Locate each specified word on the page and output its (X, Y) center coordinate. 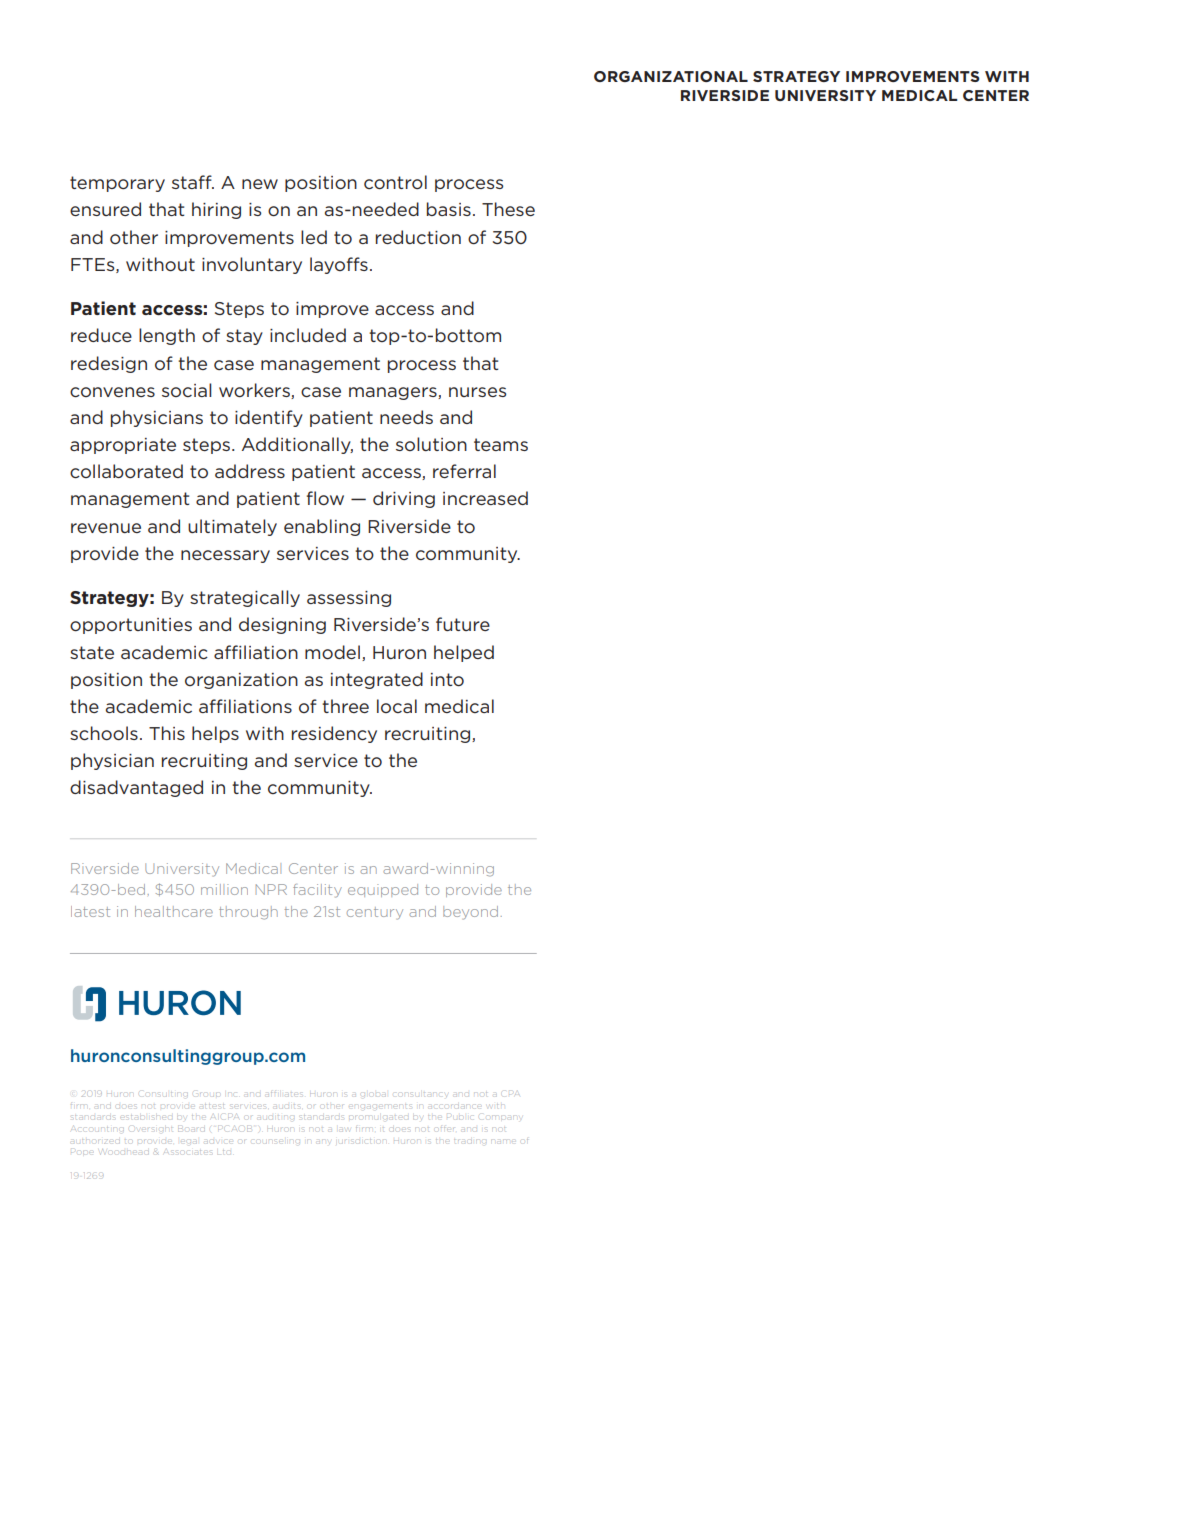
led (314, 237)
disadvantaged (136, 788)
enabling (322, 527)
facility (317, 891)
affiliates (283, 1093)
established (147, 1116)
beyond (470, 913)
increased (485, 498)
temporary (117, 184)
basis (449, 209)
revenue (106, 528)
